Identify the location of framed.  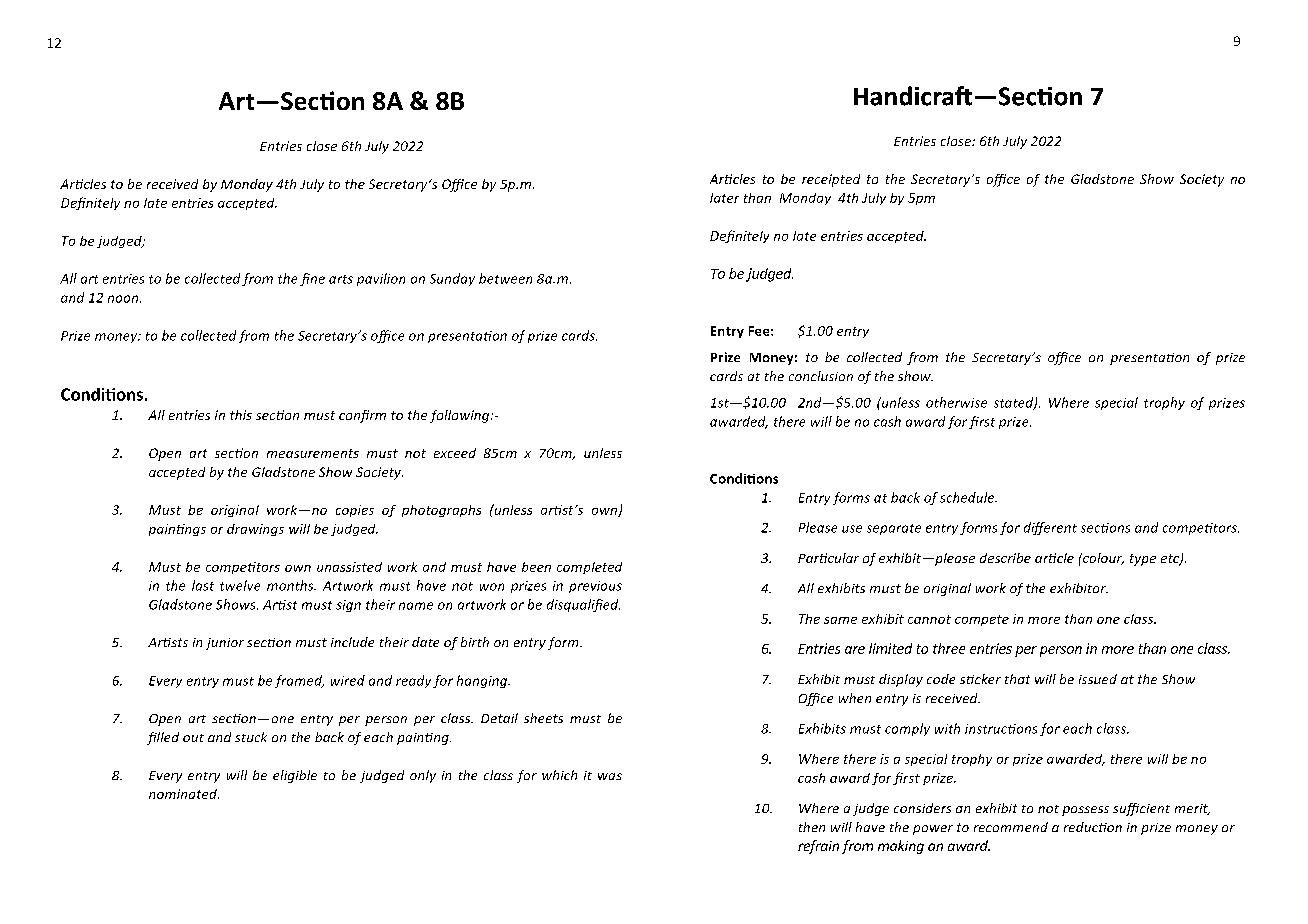
(299, 681).
